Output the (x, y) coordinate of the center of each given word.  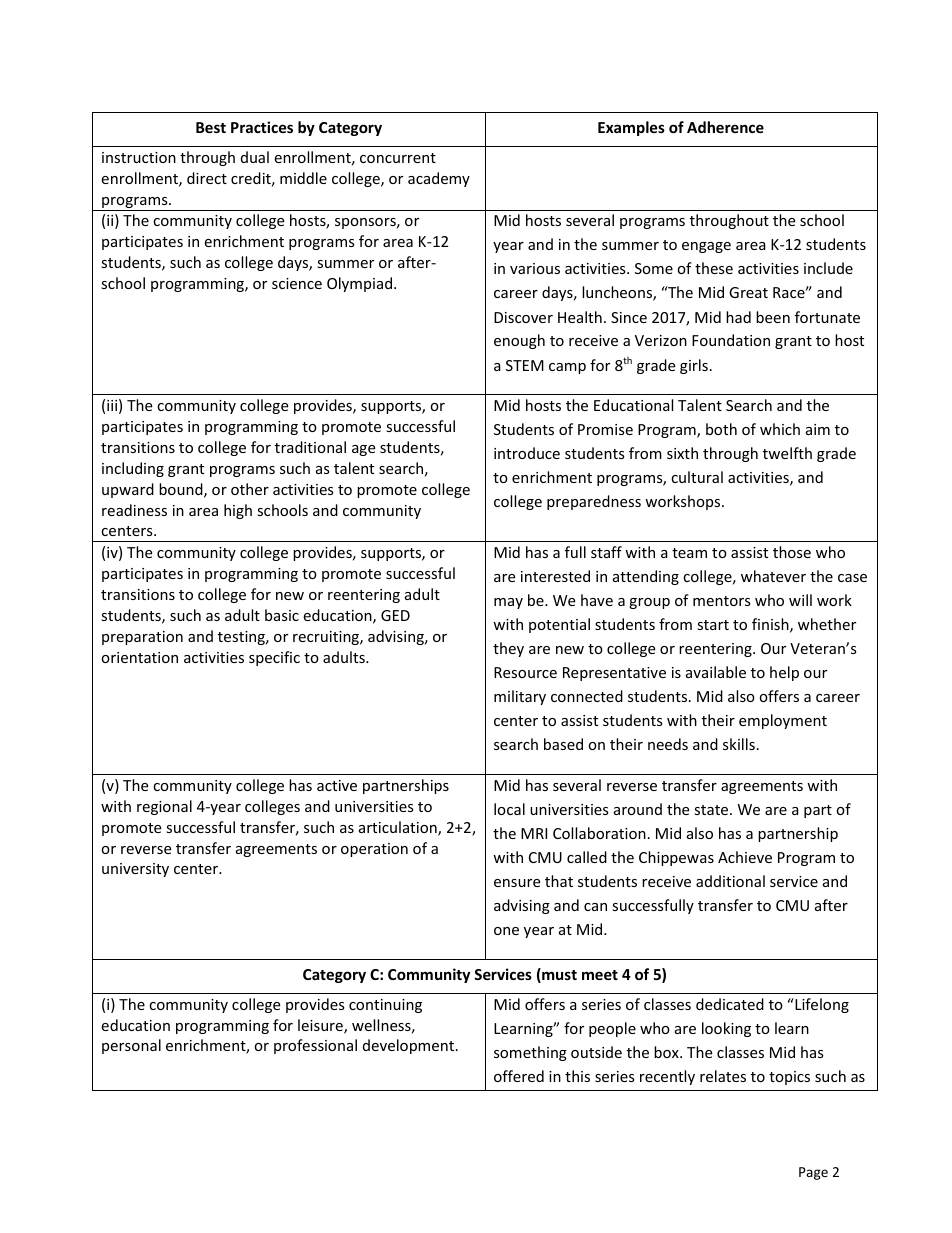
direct (207, 178)
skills (739, 744)
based (563, 744)
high (238, 511)
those (792, 552)
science (297, 283)
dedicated (730, 1004)
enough (519, 341)
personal (131, 1046)
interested (555, 576)
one (506, 931)
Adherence (725, 127)
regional (164, 807)
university (135, 870)
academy (439, 179)
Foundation (731, 340)
